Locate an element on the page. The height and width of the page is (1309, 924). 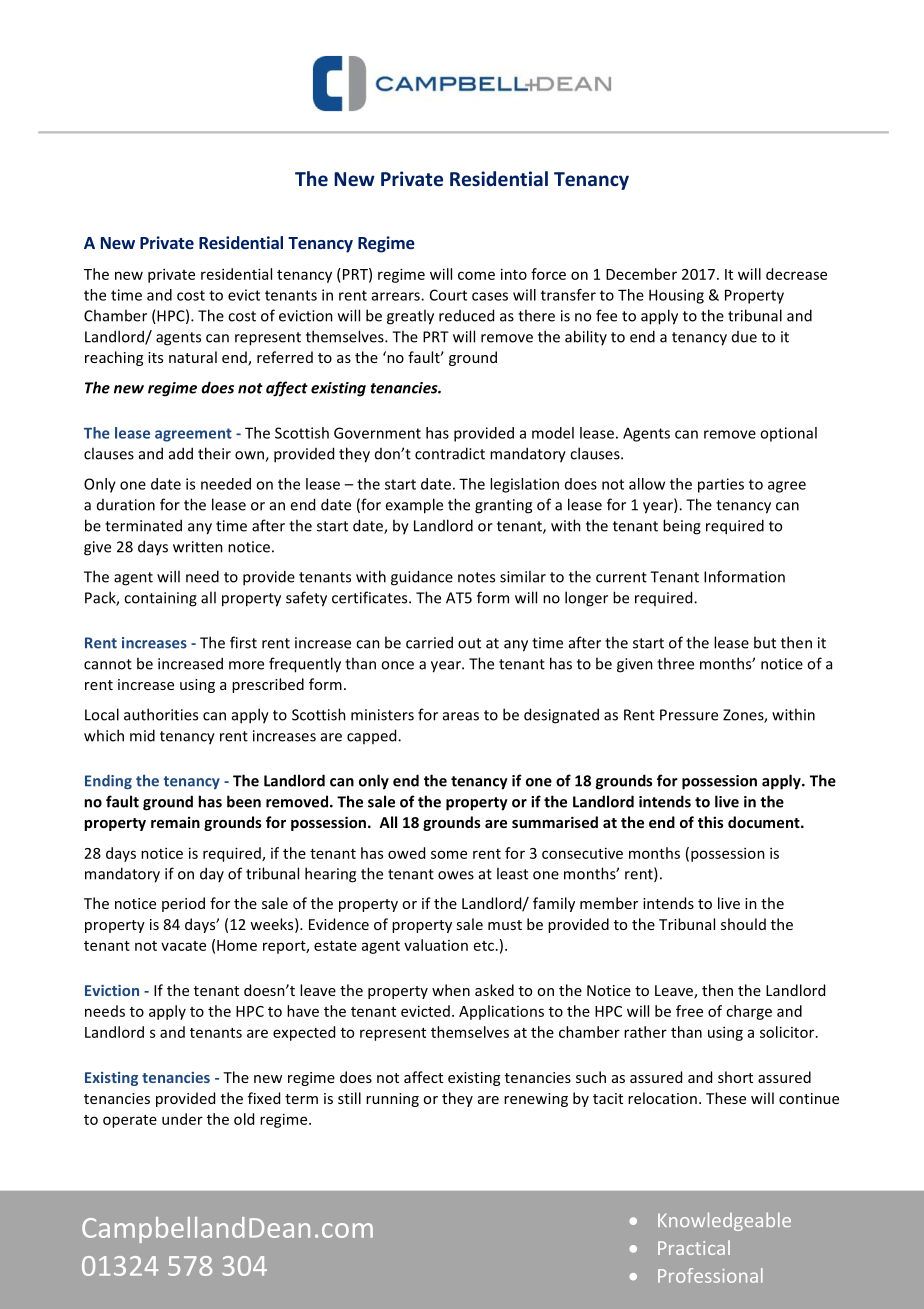
out is located at coordinates (469, 643).
